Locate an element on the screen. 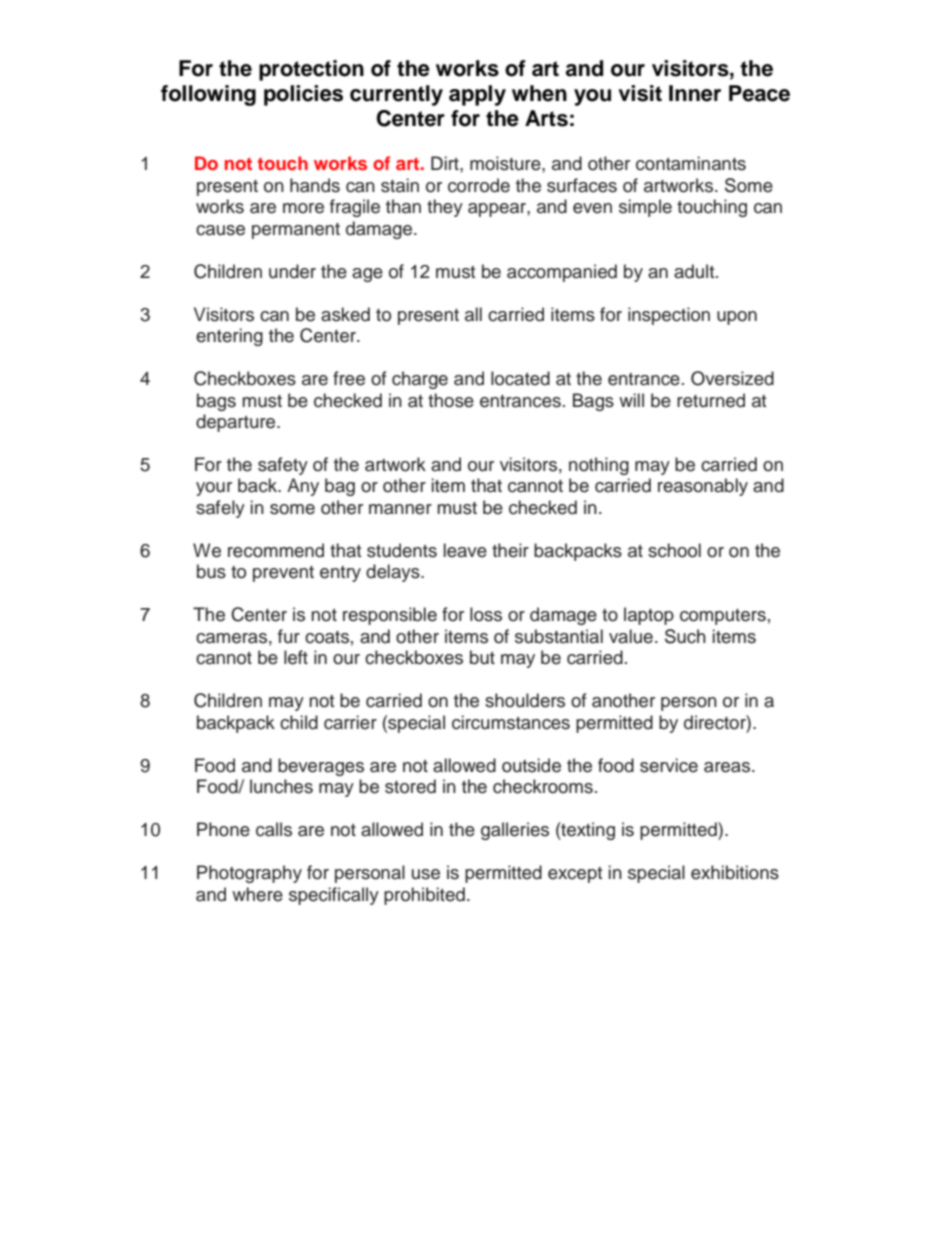  but is located at coordinates (482, 657).
